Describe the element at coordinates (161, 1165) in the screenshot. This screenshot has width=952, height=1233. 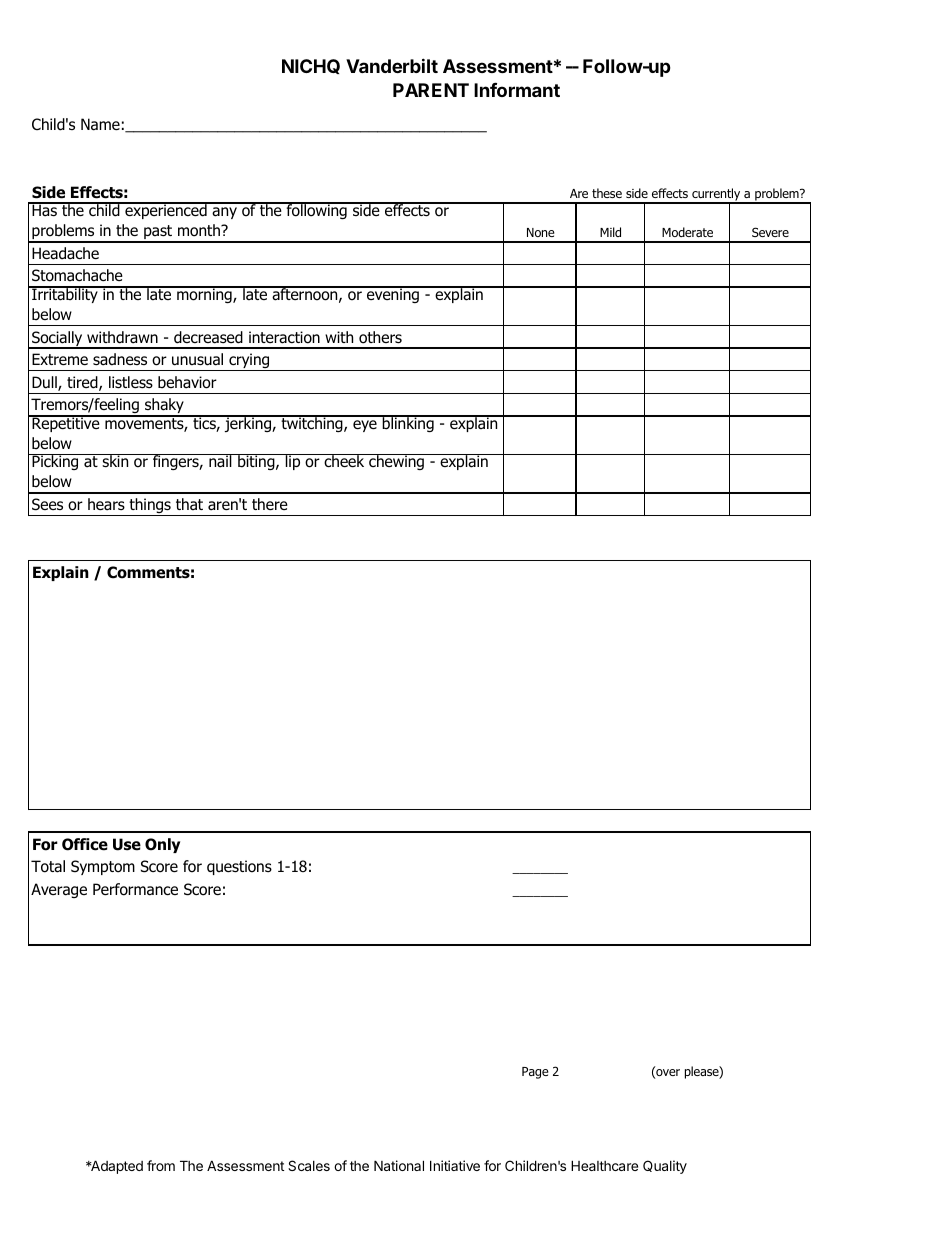
I see `from` at that location.
